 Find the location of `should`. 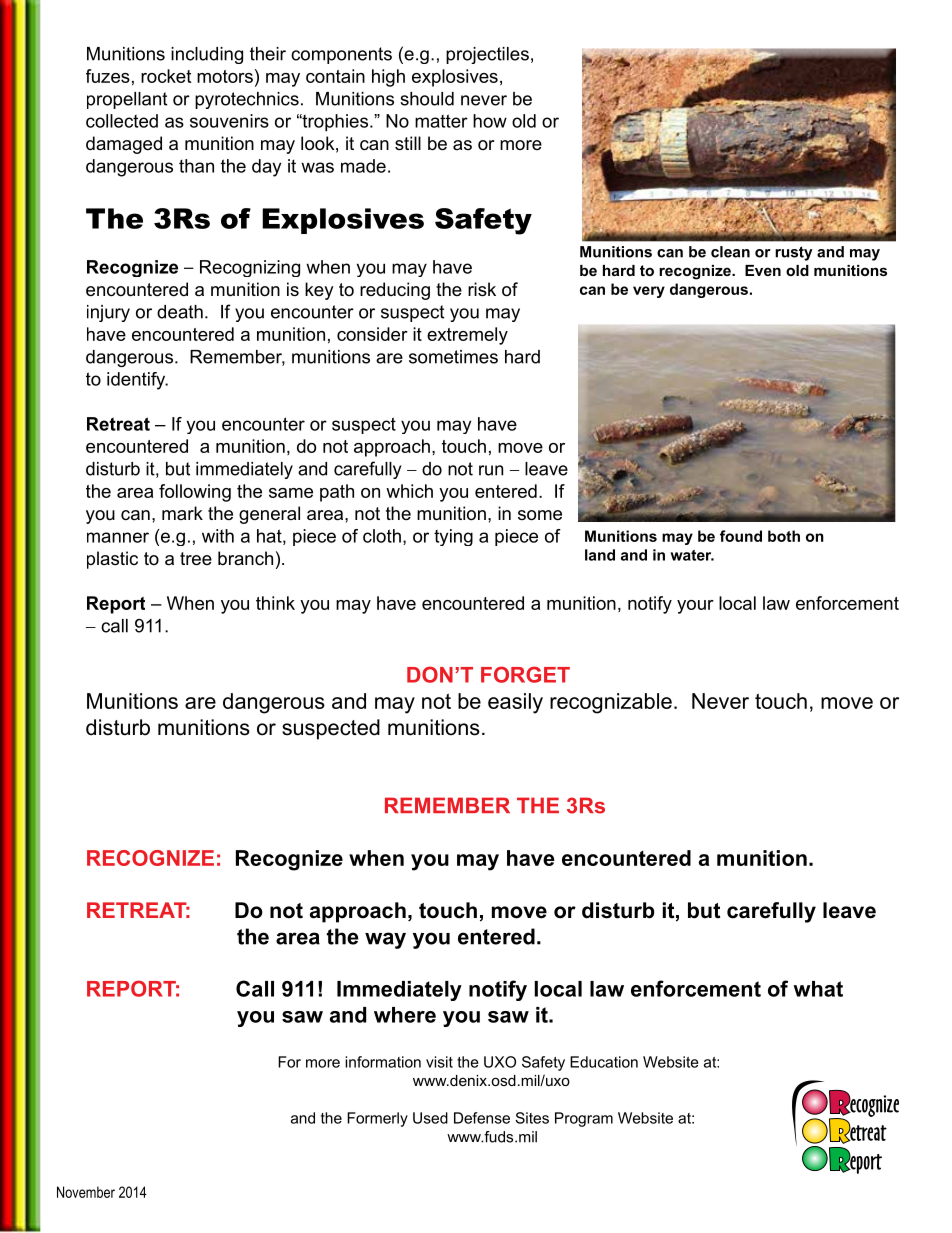

should is located at coordinates (427, 99).
